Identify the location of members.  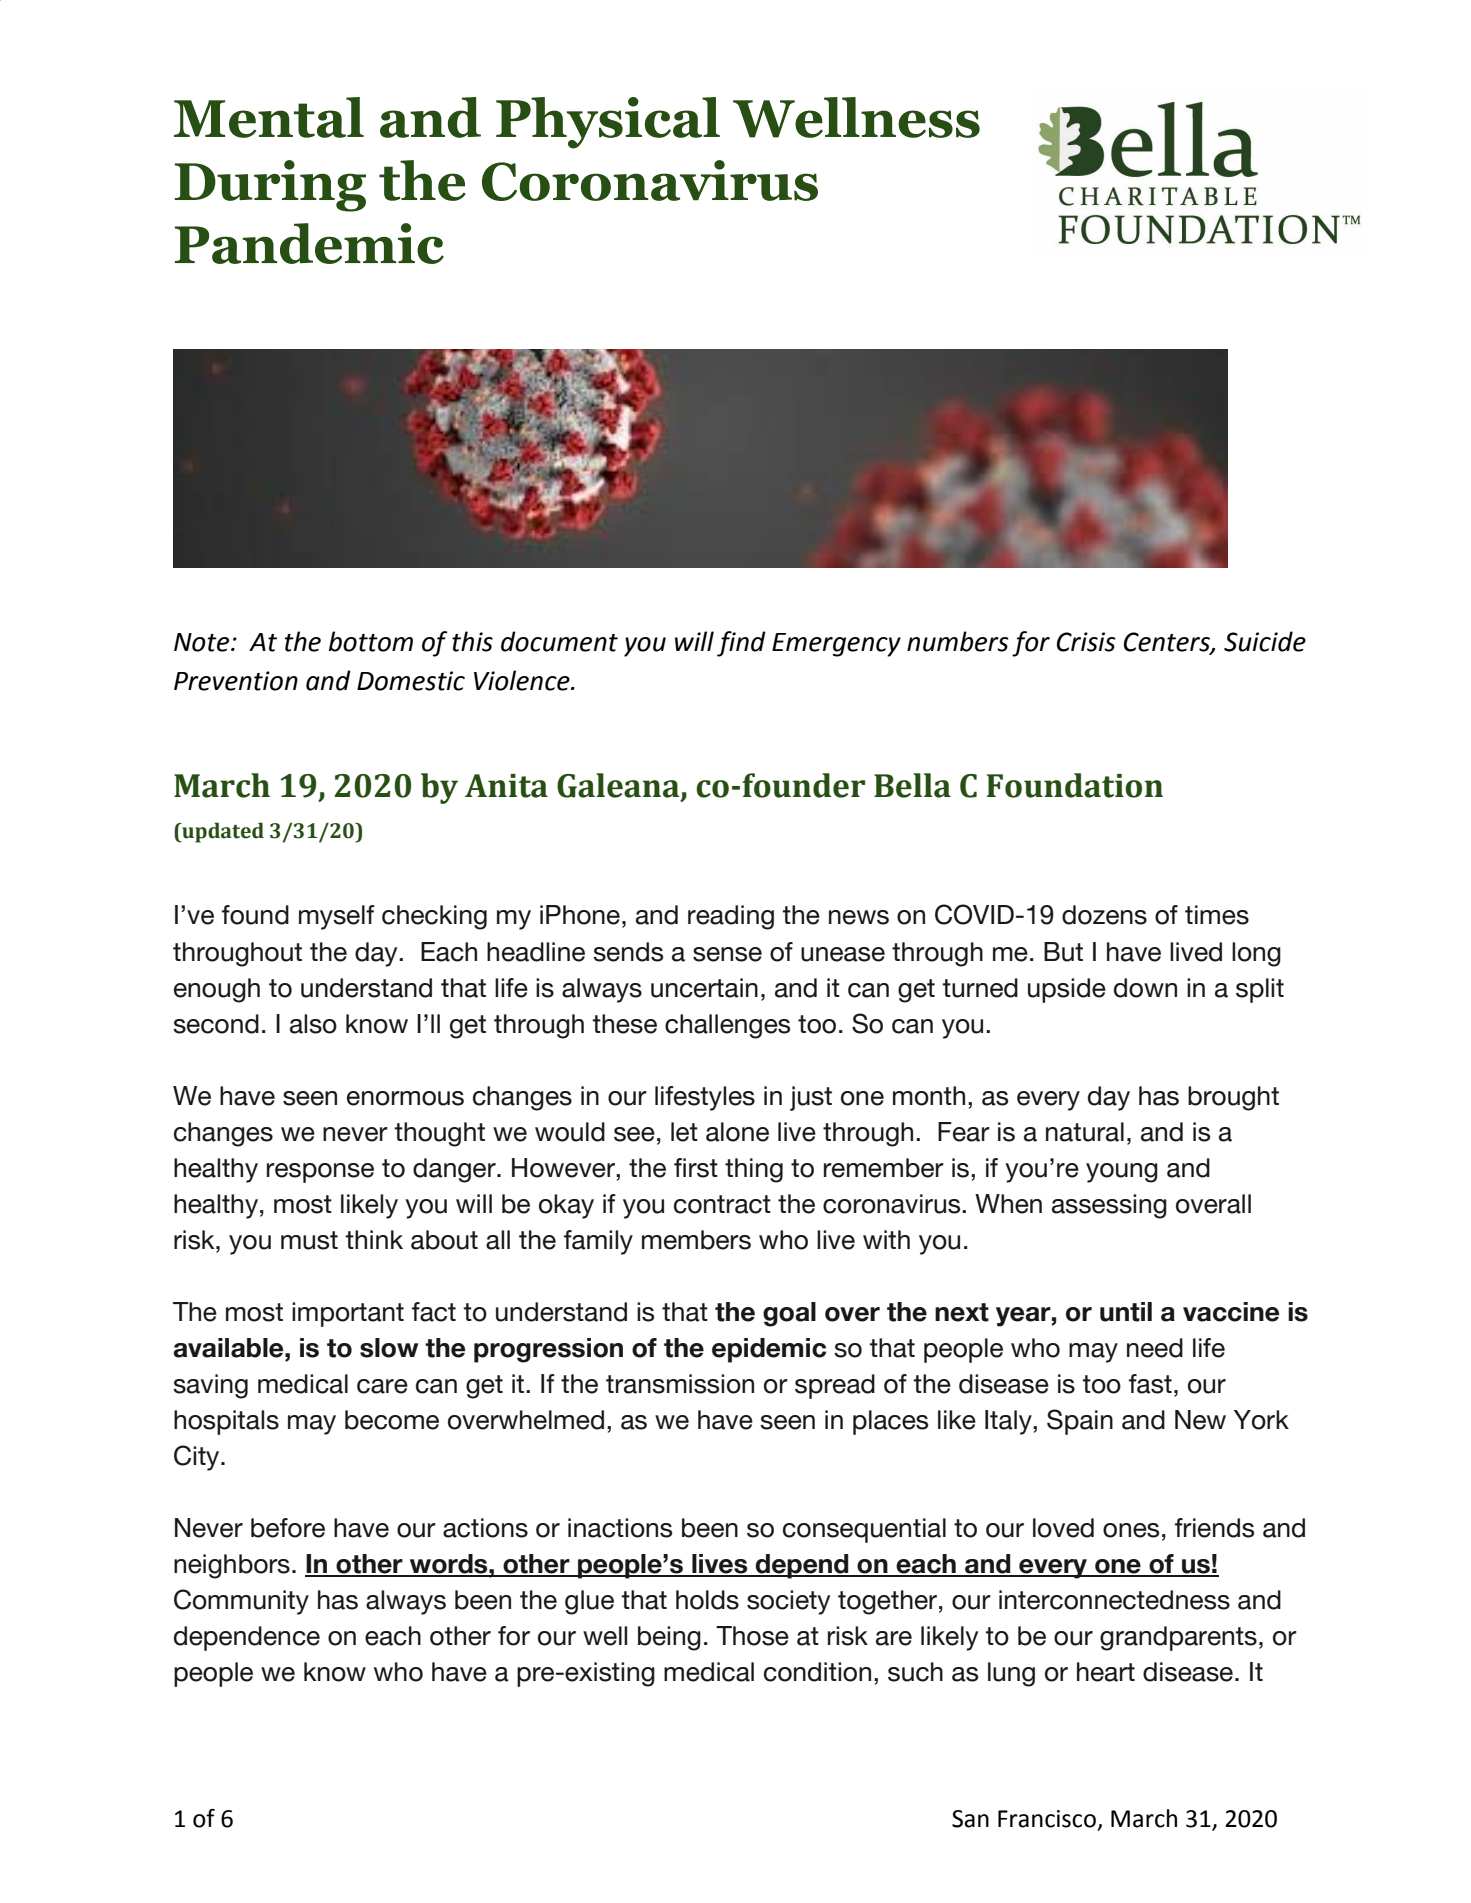
(696, 1240).
